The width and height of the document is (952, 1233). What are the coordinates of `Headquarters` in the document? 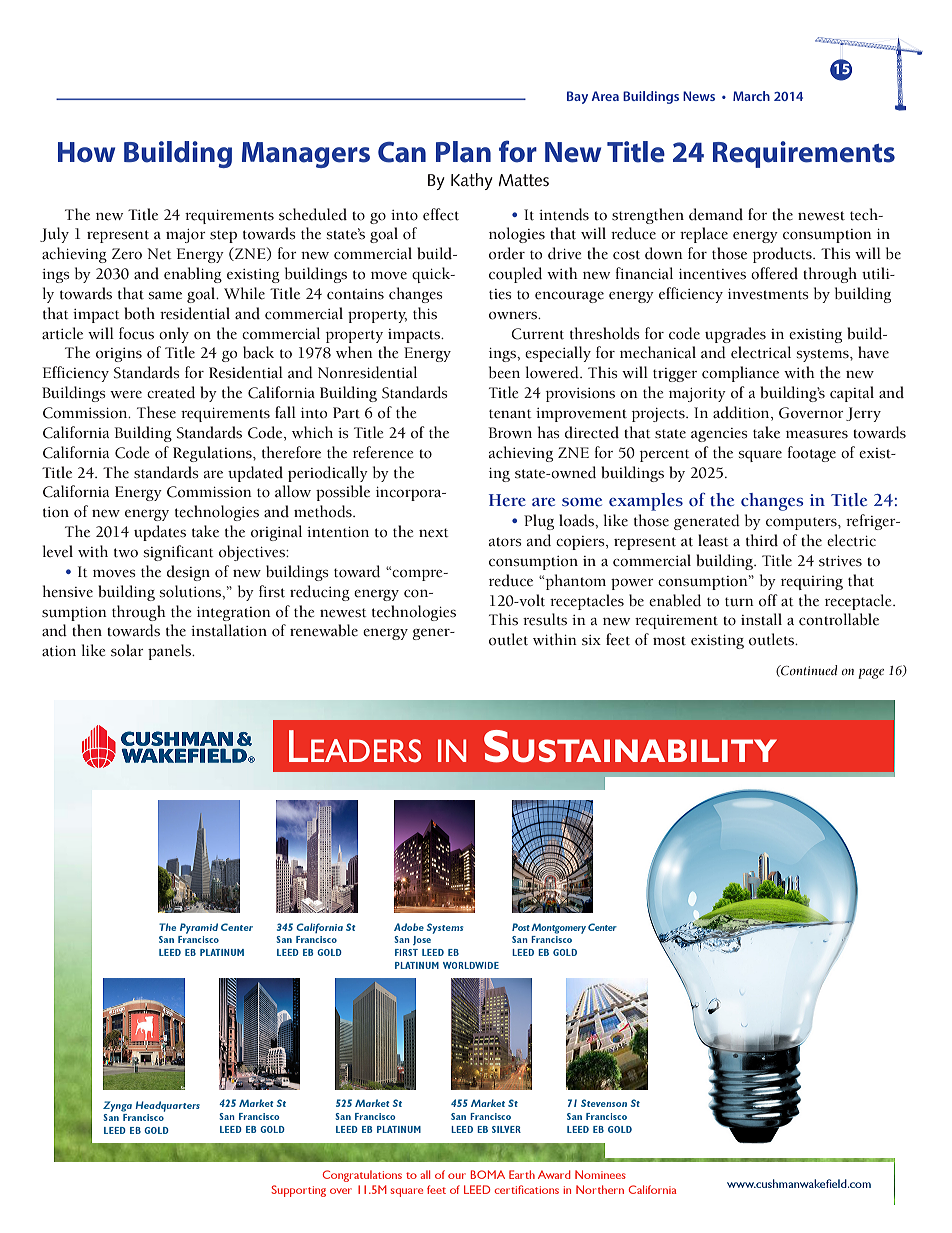 It's located at (167, 1106).
